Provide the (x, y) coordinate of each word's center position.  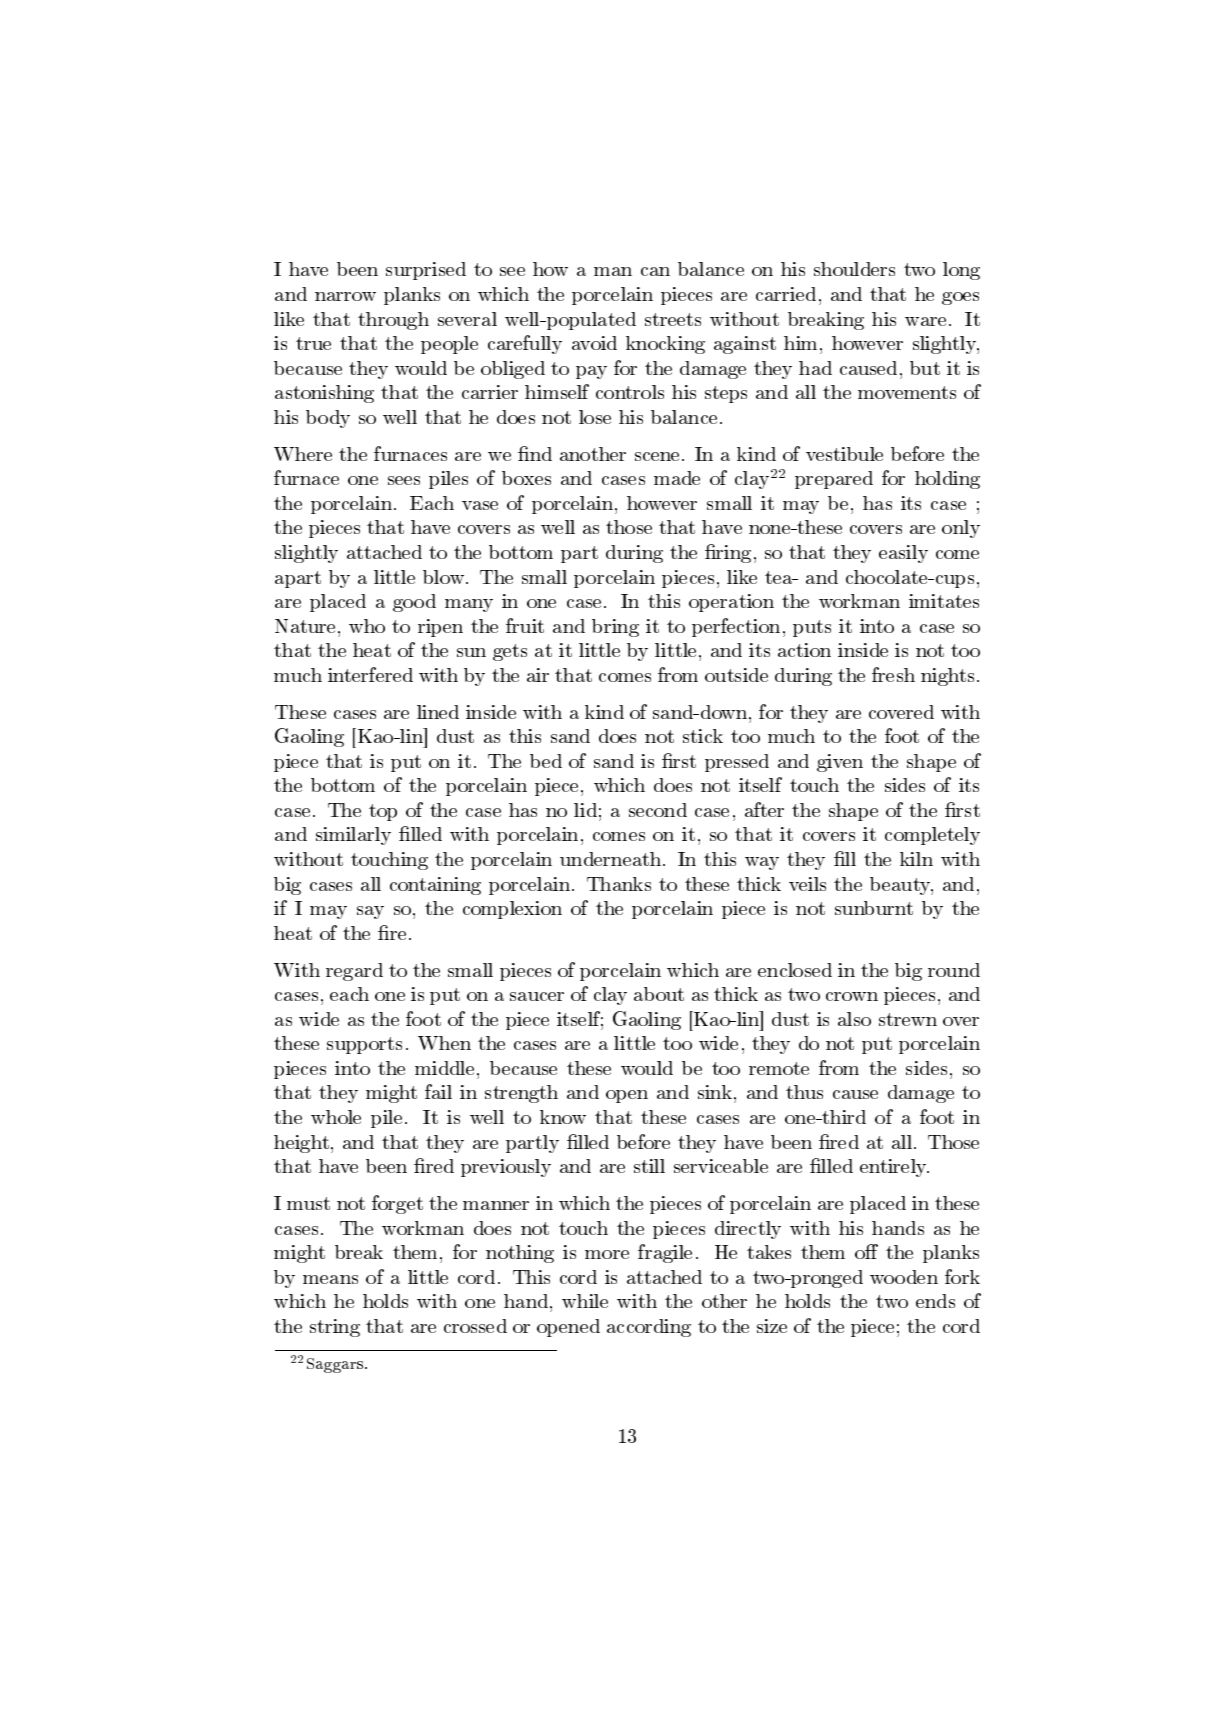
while (585, 1301)
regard (354, 972)
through (393, 321)
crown (852, 996)
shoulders (854, 269)
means (330, 1279)
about (659, 994)
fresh (893, 674)
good (414, 603)
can (655, 271)
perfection (736, 627)
